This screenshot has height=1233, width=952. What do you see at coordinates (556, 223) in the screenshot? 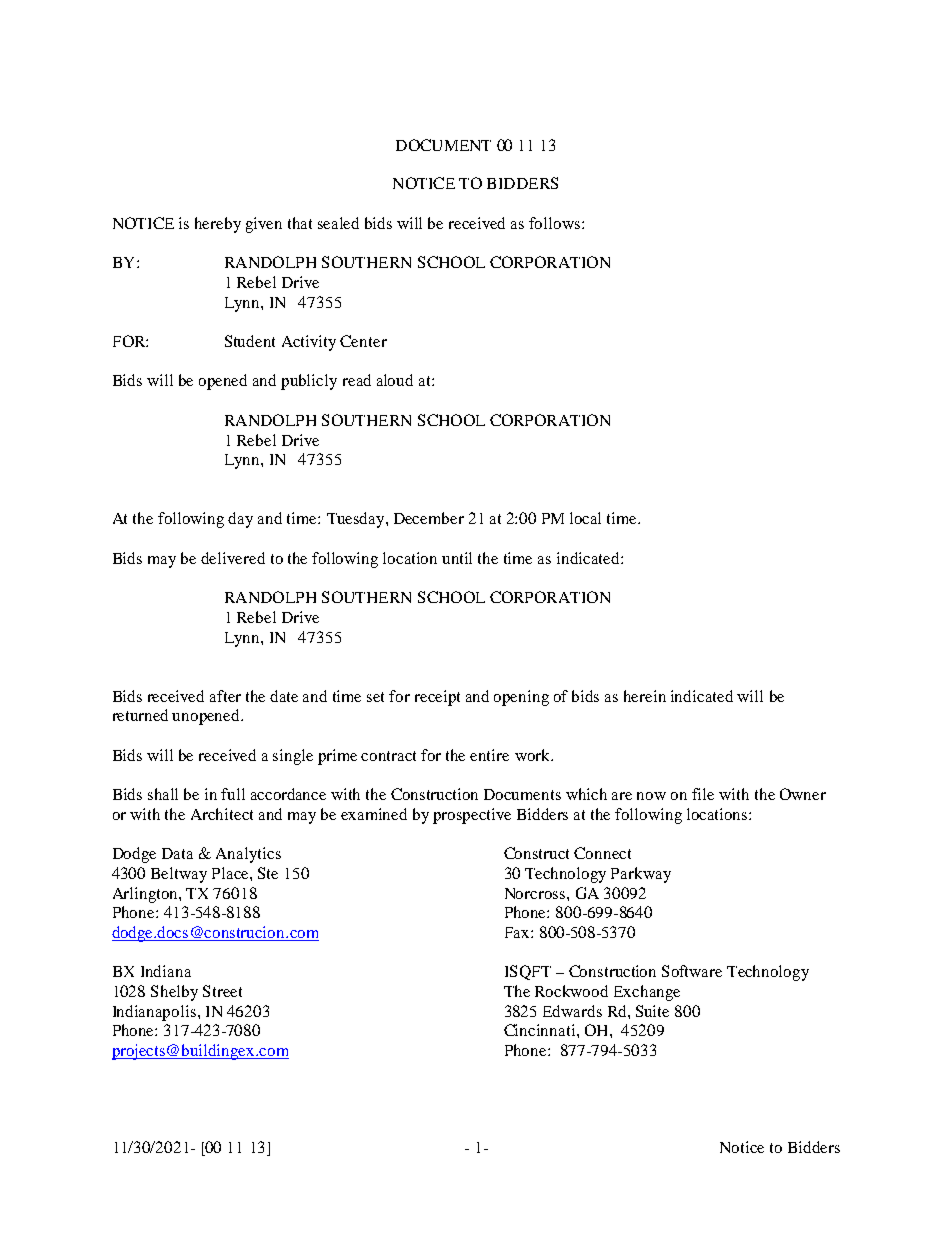
I see `follows` at bounding box center [556, 223].
